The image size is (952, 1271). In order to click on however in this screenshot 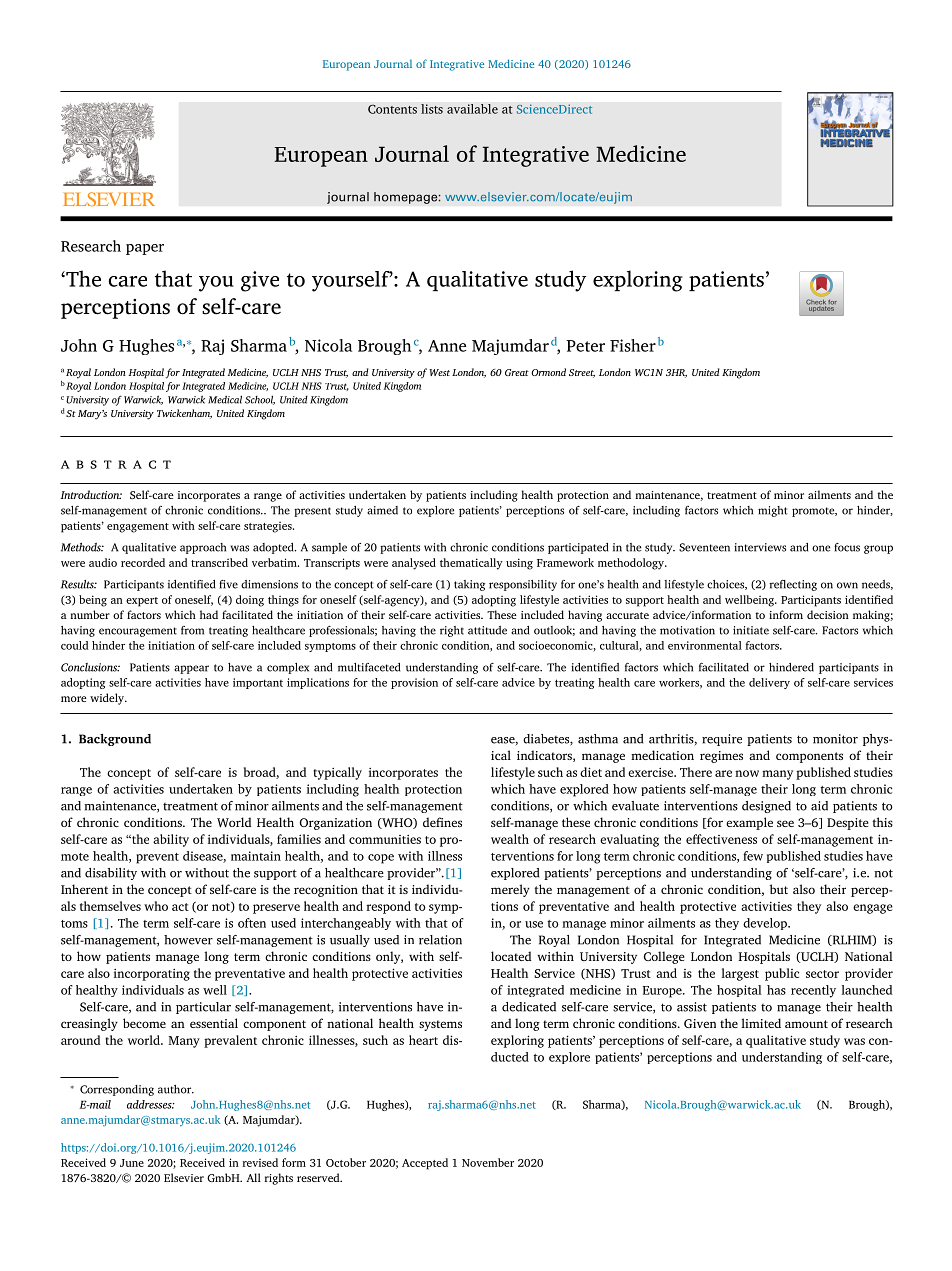, I will do `click(188, 940)`.
